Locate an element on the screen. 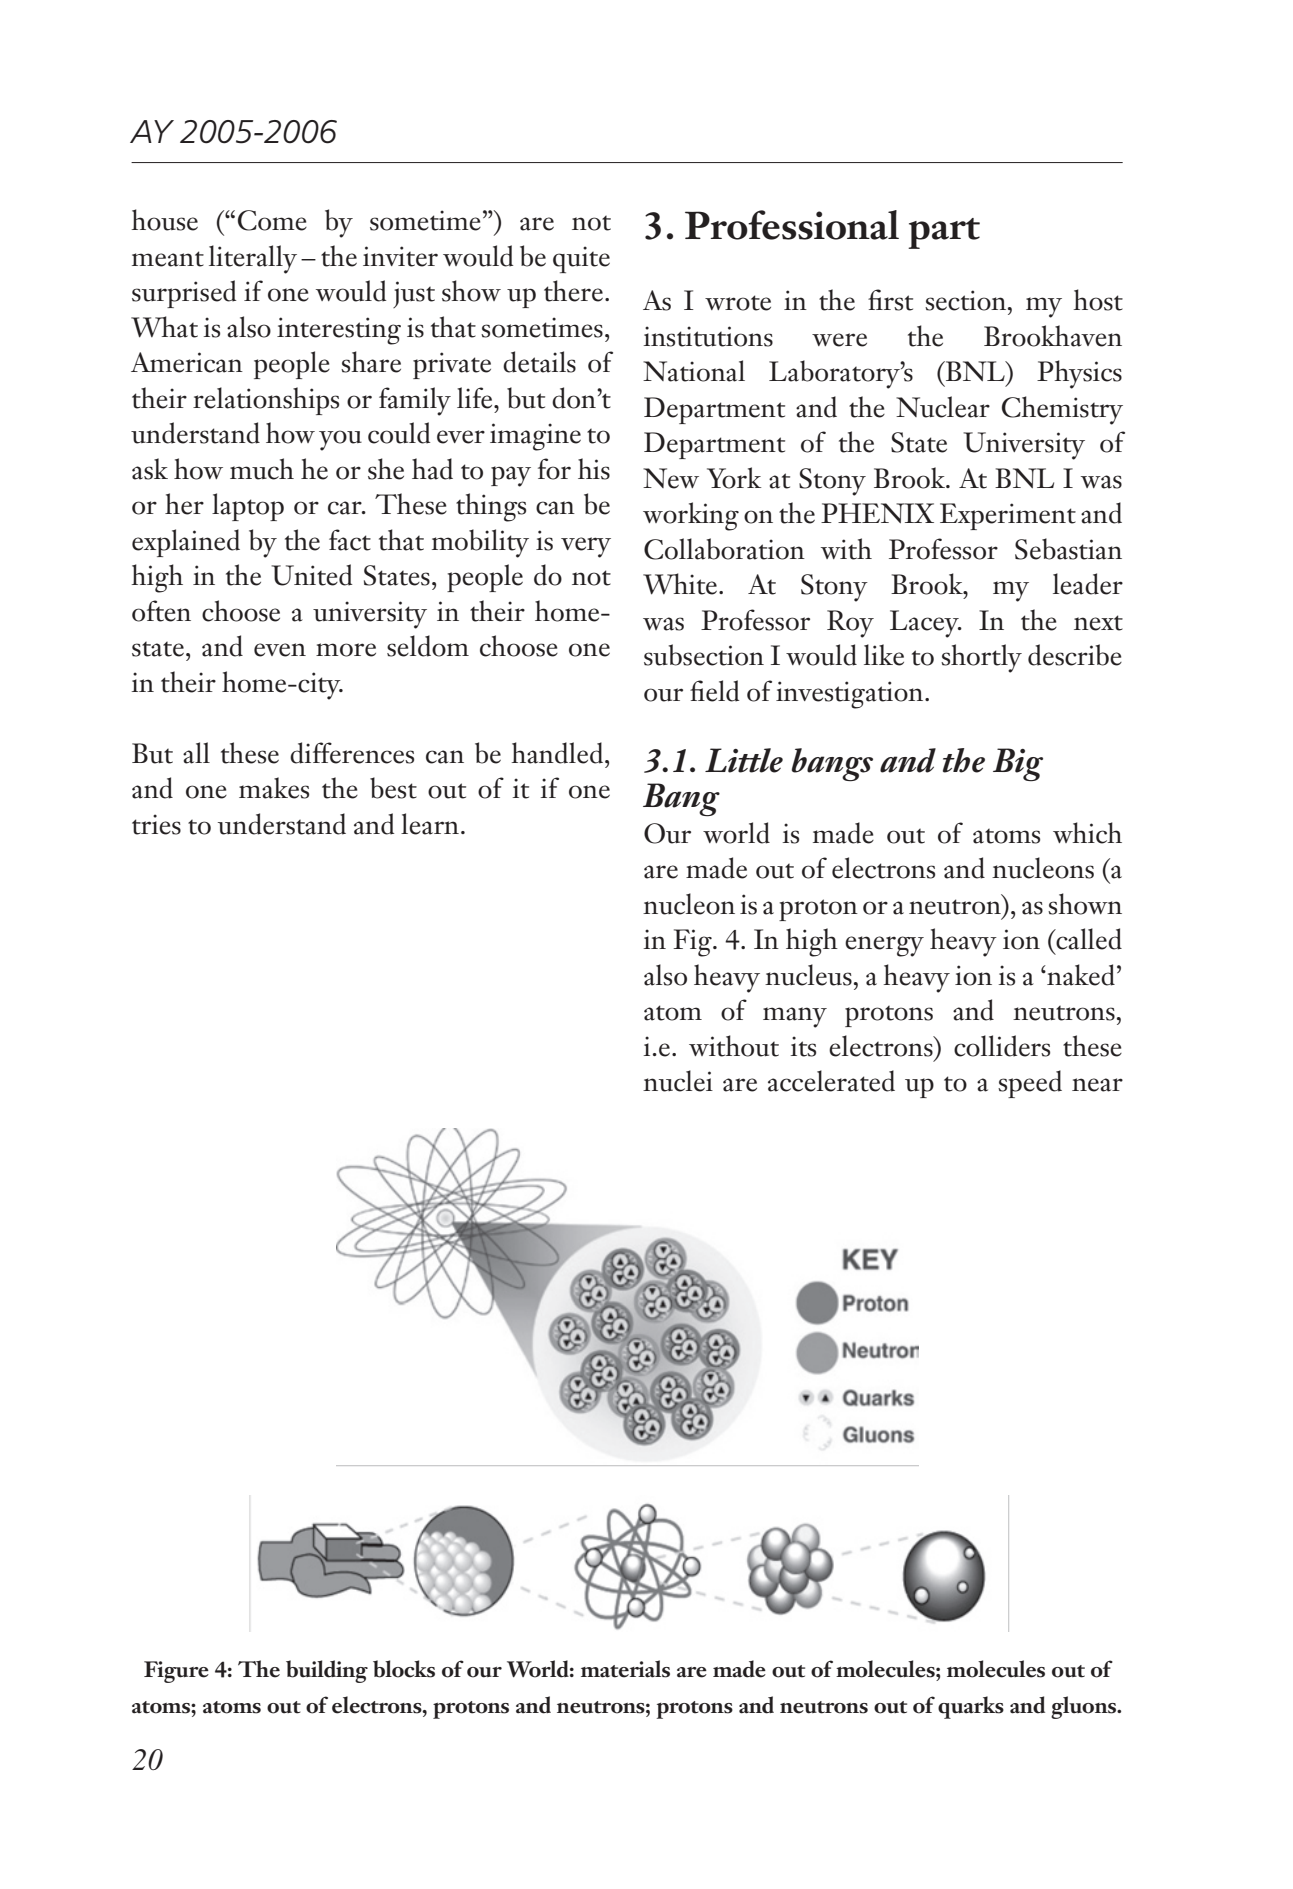 This screenshot has height=1889, width=1293. naked is located at coordinates (1080, 975).
